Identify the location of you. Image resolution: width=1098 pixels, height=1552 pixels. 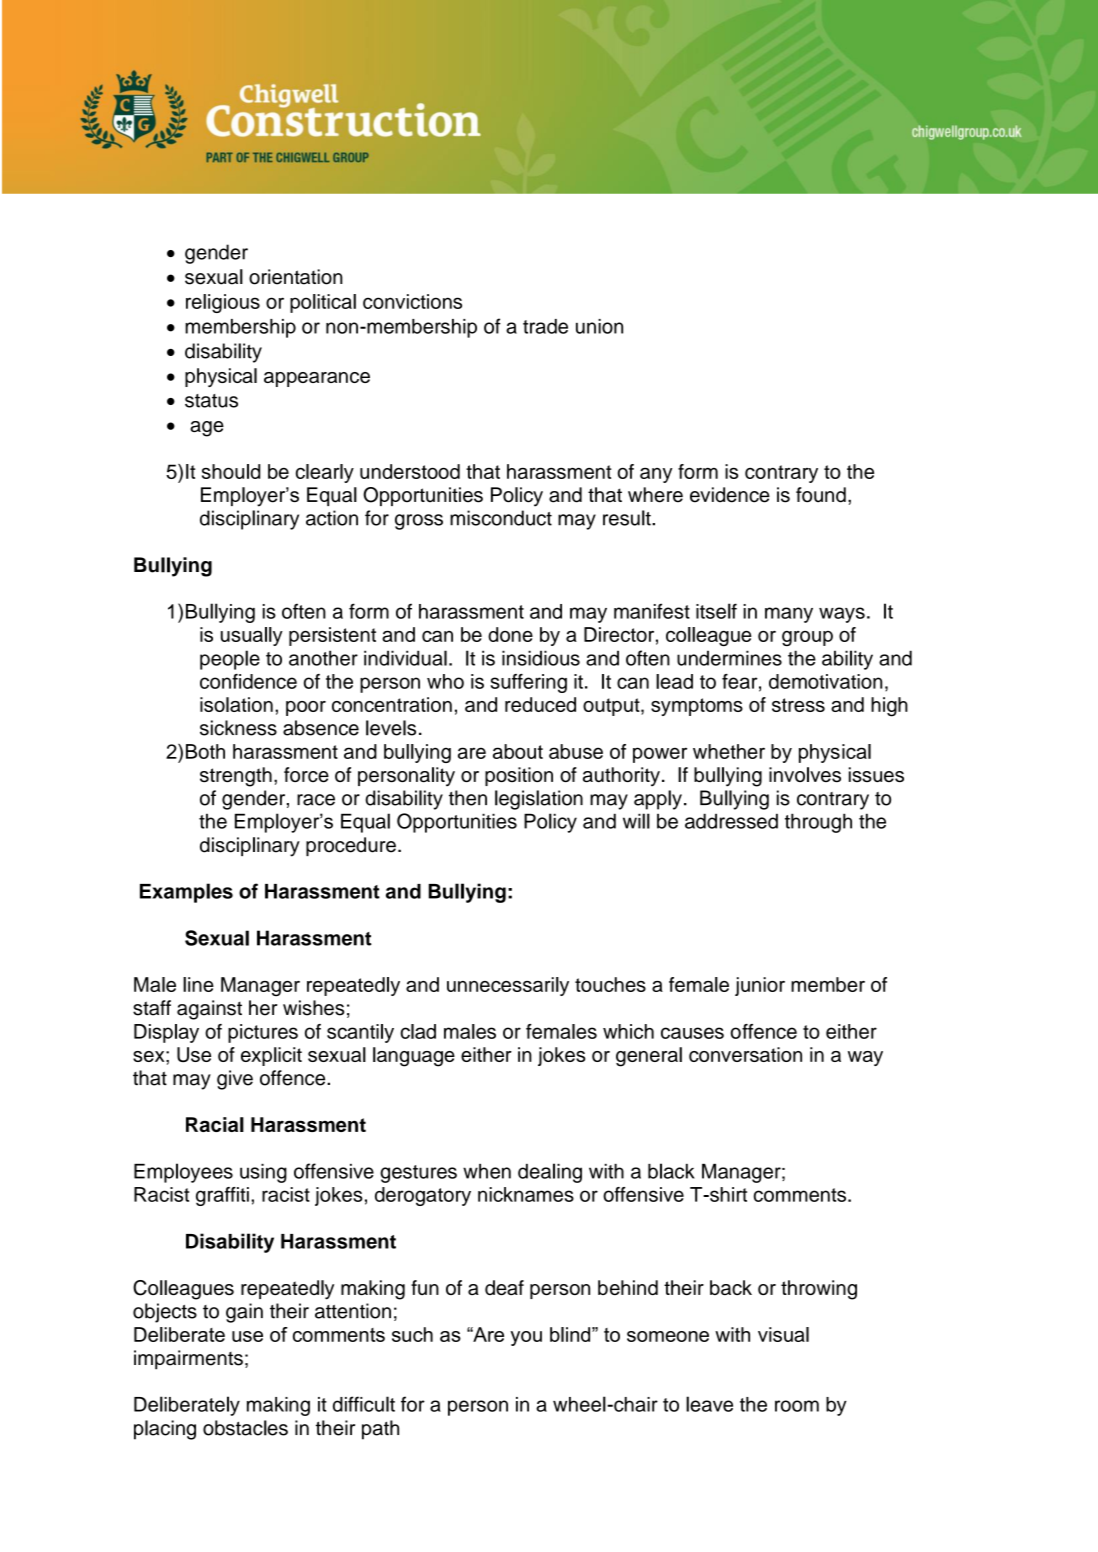
(526, 1338).
